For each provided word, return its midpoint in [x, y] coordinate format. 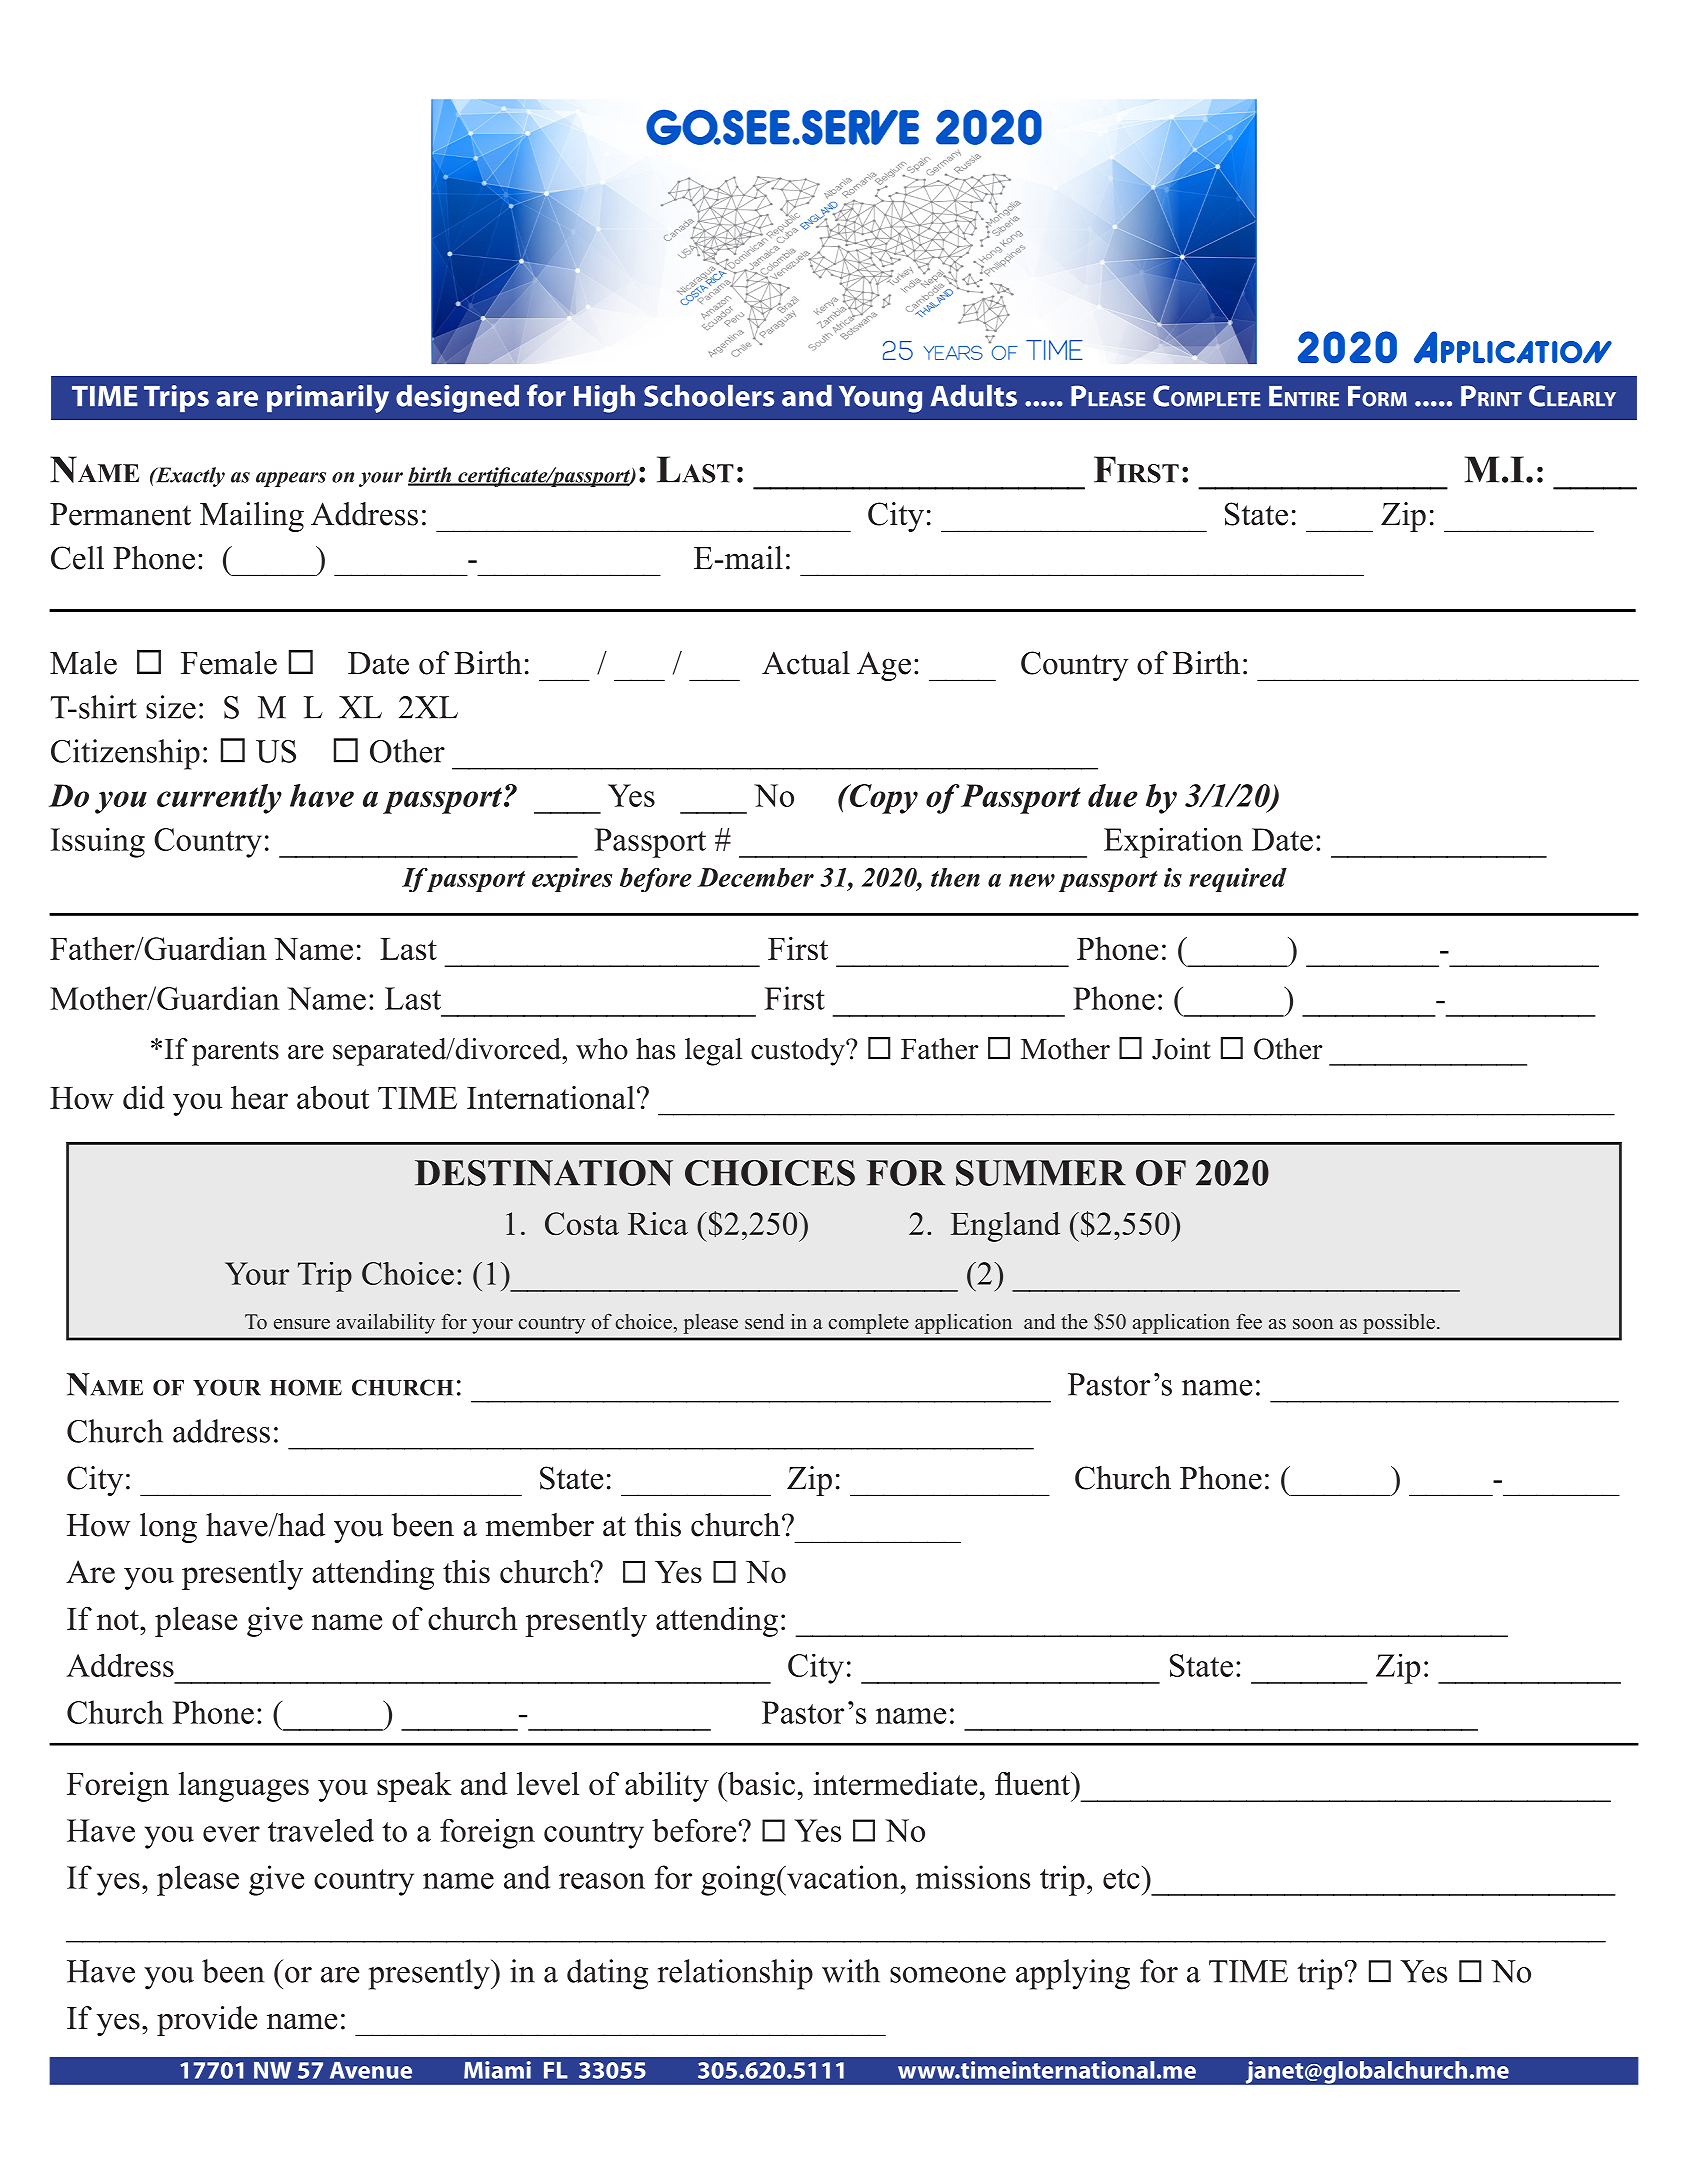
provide [207, 2021]
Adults [974, 396]
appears [291, 479]
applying [1073, 1974]
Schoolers [709, 396]
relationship [735, 1974]
